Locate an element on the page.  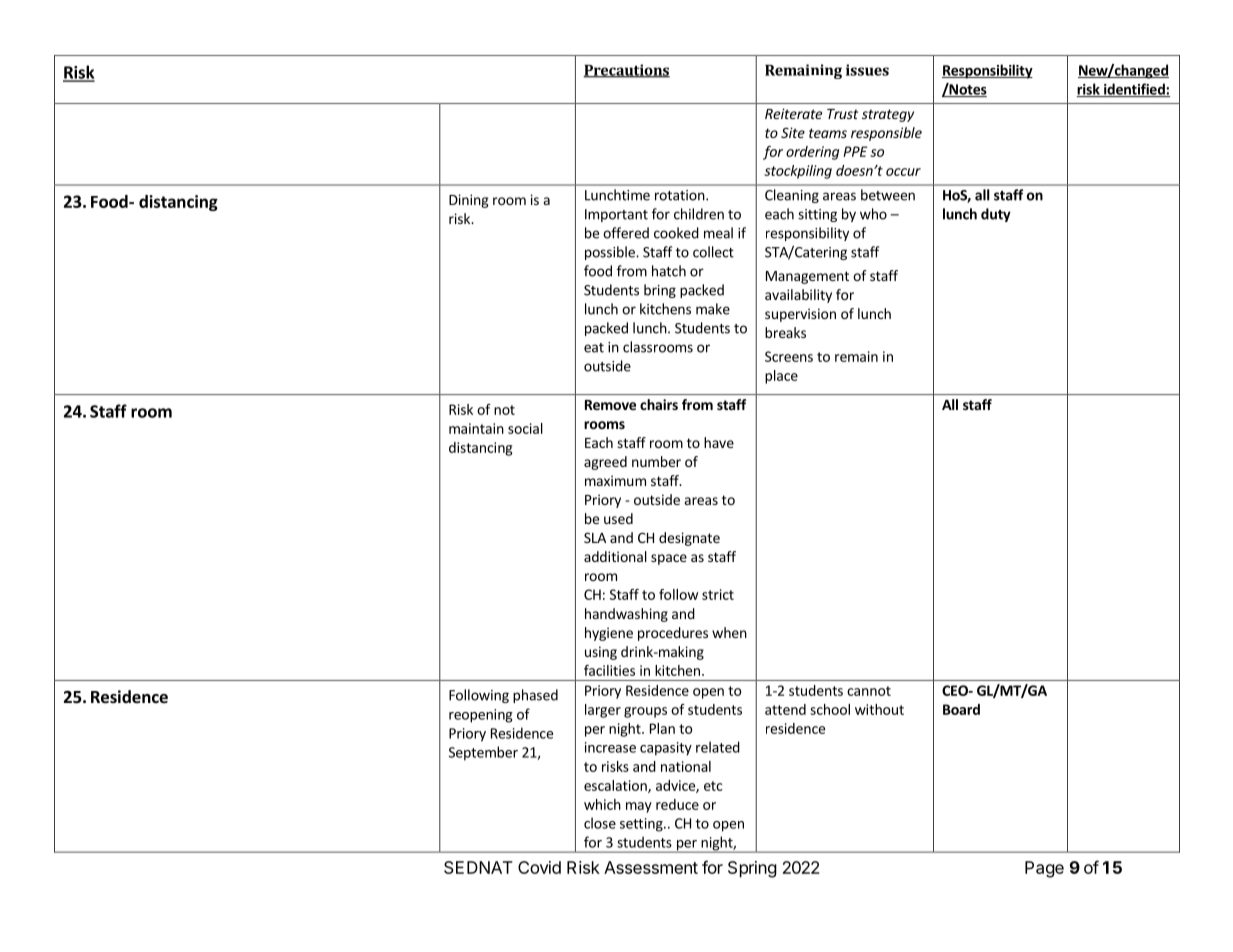
have is located at coordinates (719, 442).
